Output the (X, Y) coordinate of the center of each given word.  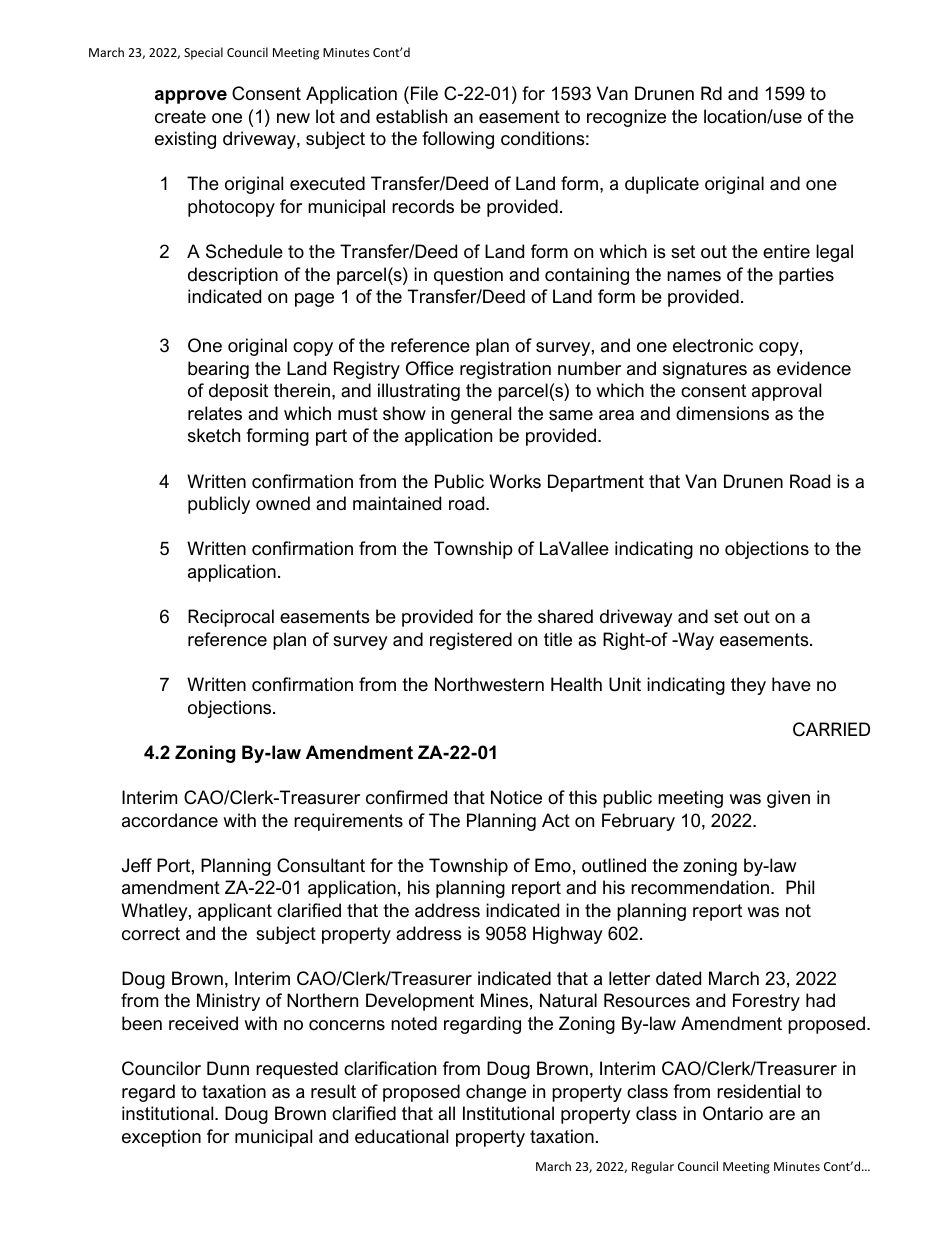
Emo (553, 865)
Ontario (733, 1113)
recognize (626, 118)
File (424, 93)
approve (191, 97)
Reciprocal (231, 618)
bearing (218, 370)
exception (161, 1138)
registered (471, 641)
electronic (713, 345)
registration (505, 370)
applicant (235, 912)
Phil (800, 887)
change (496, 1093)
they (748, 686)
